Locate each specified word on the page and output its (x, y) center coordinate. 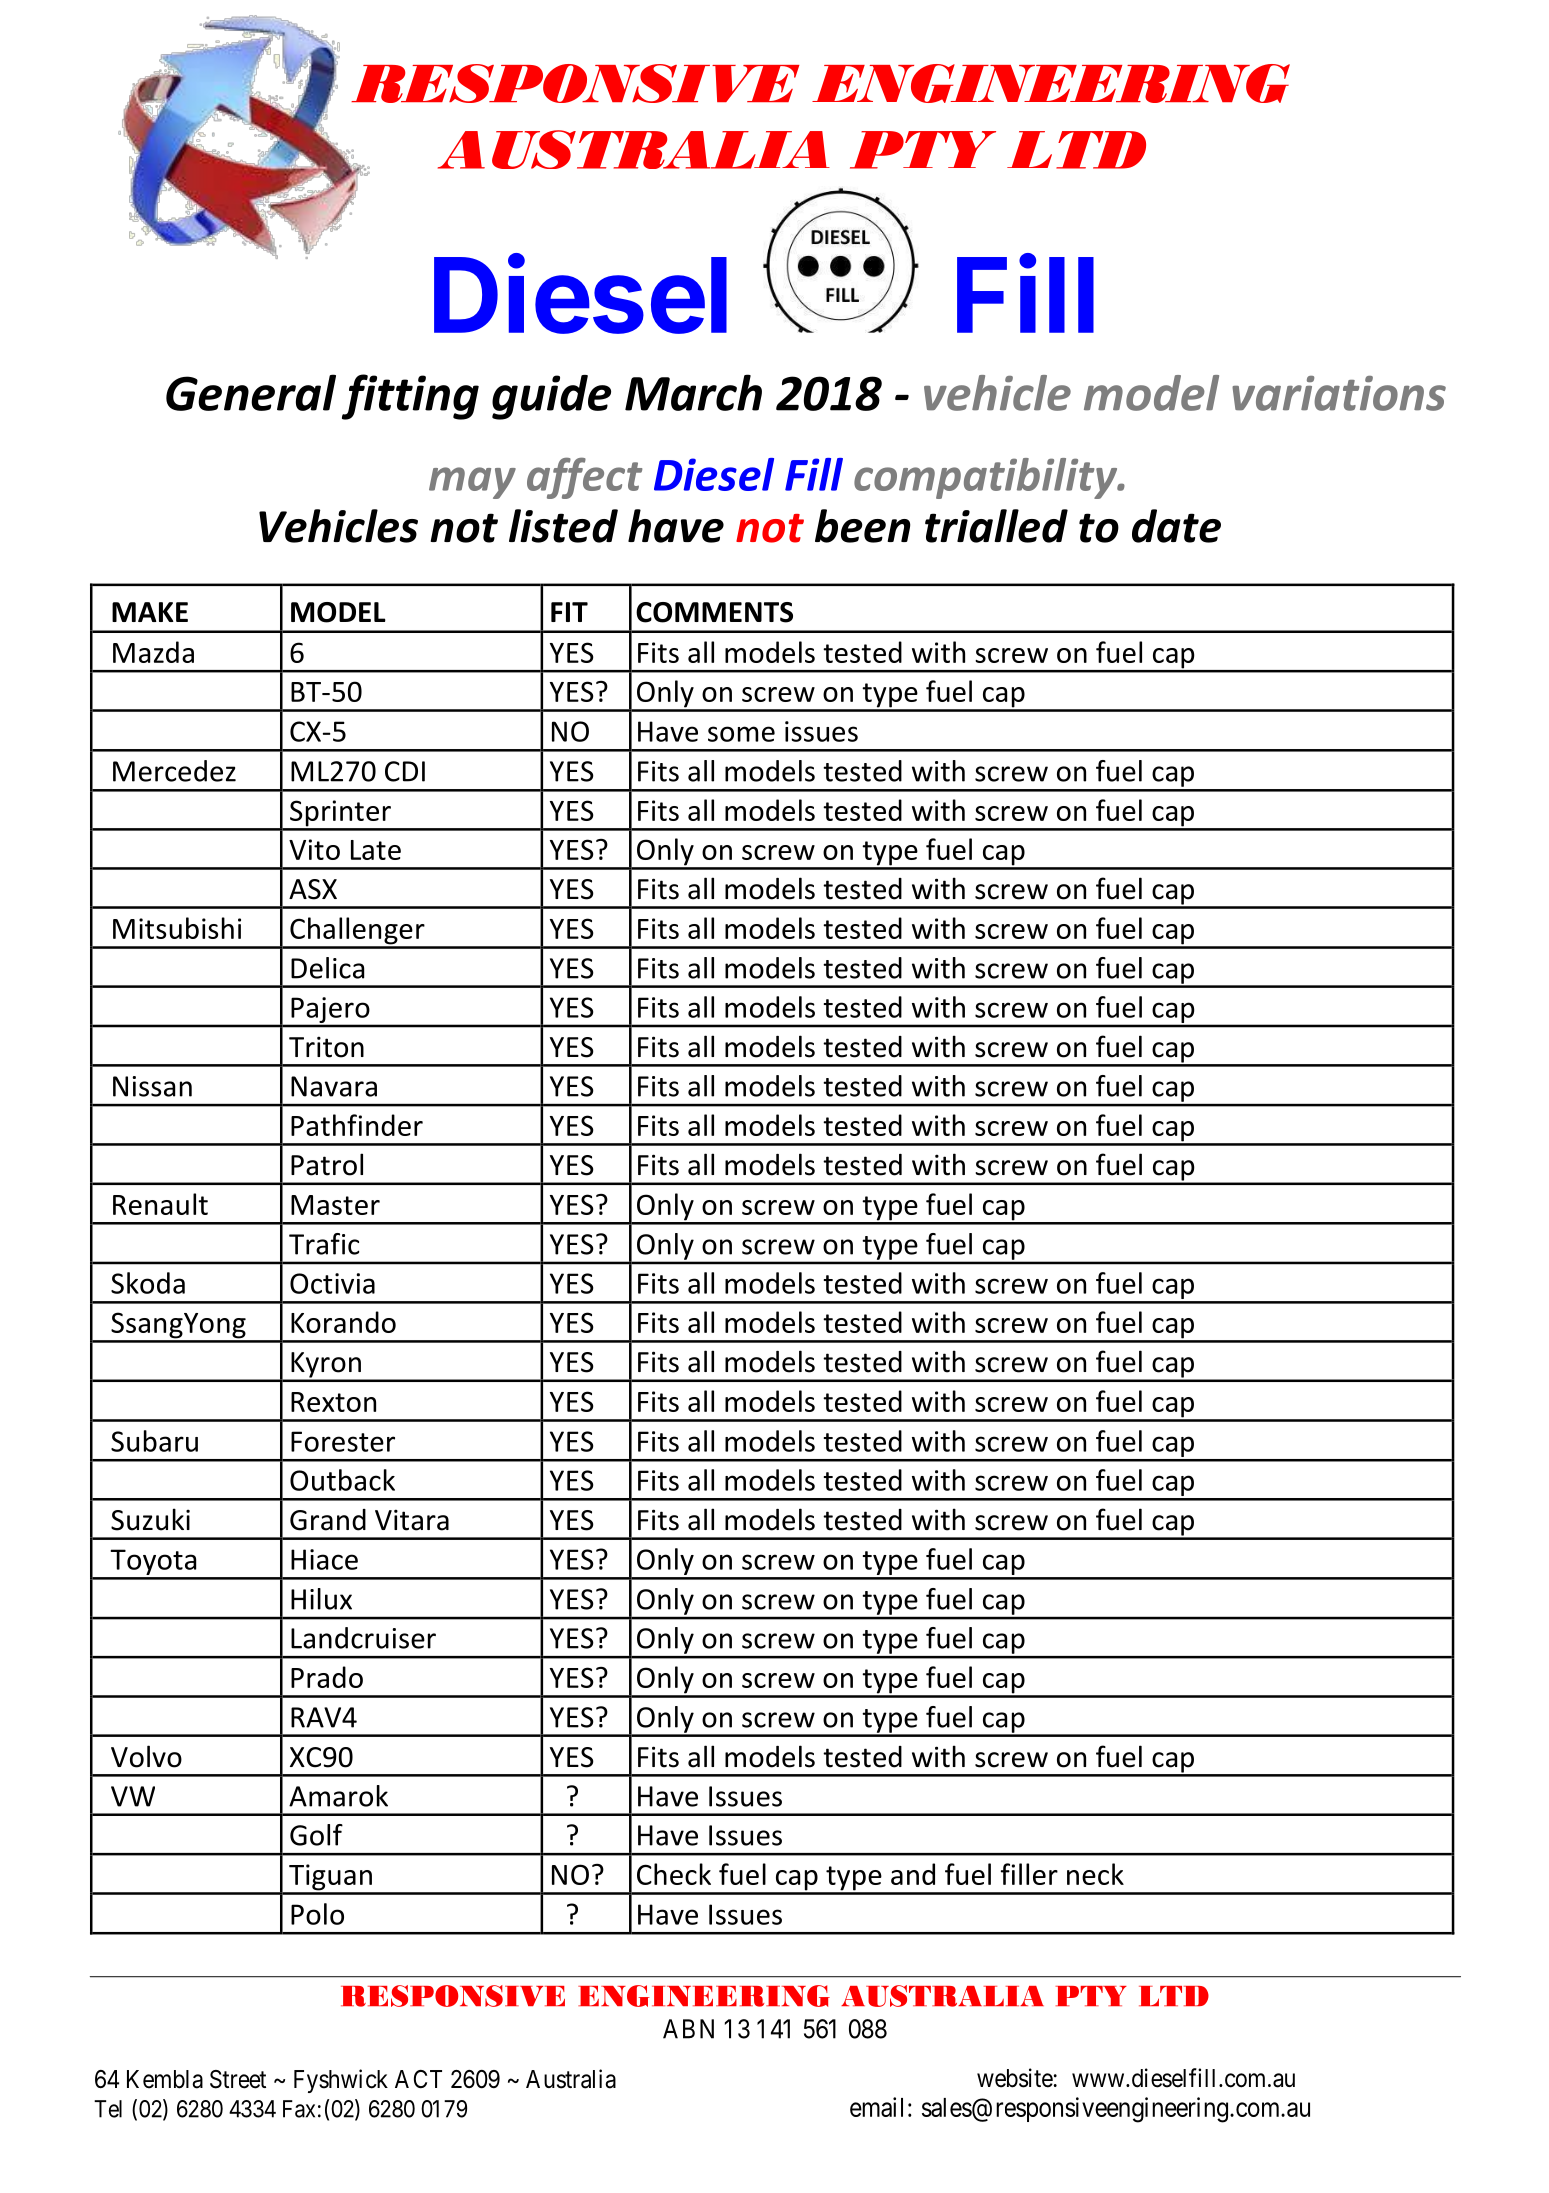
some (741, 734)
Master (335, 1205)
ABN (688, 2029)
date (1176, 526)
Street (238, 2079)
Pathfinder (357, 1125)
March (693, 392)
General (251, 392)
